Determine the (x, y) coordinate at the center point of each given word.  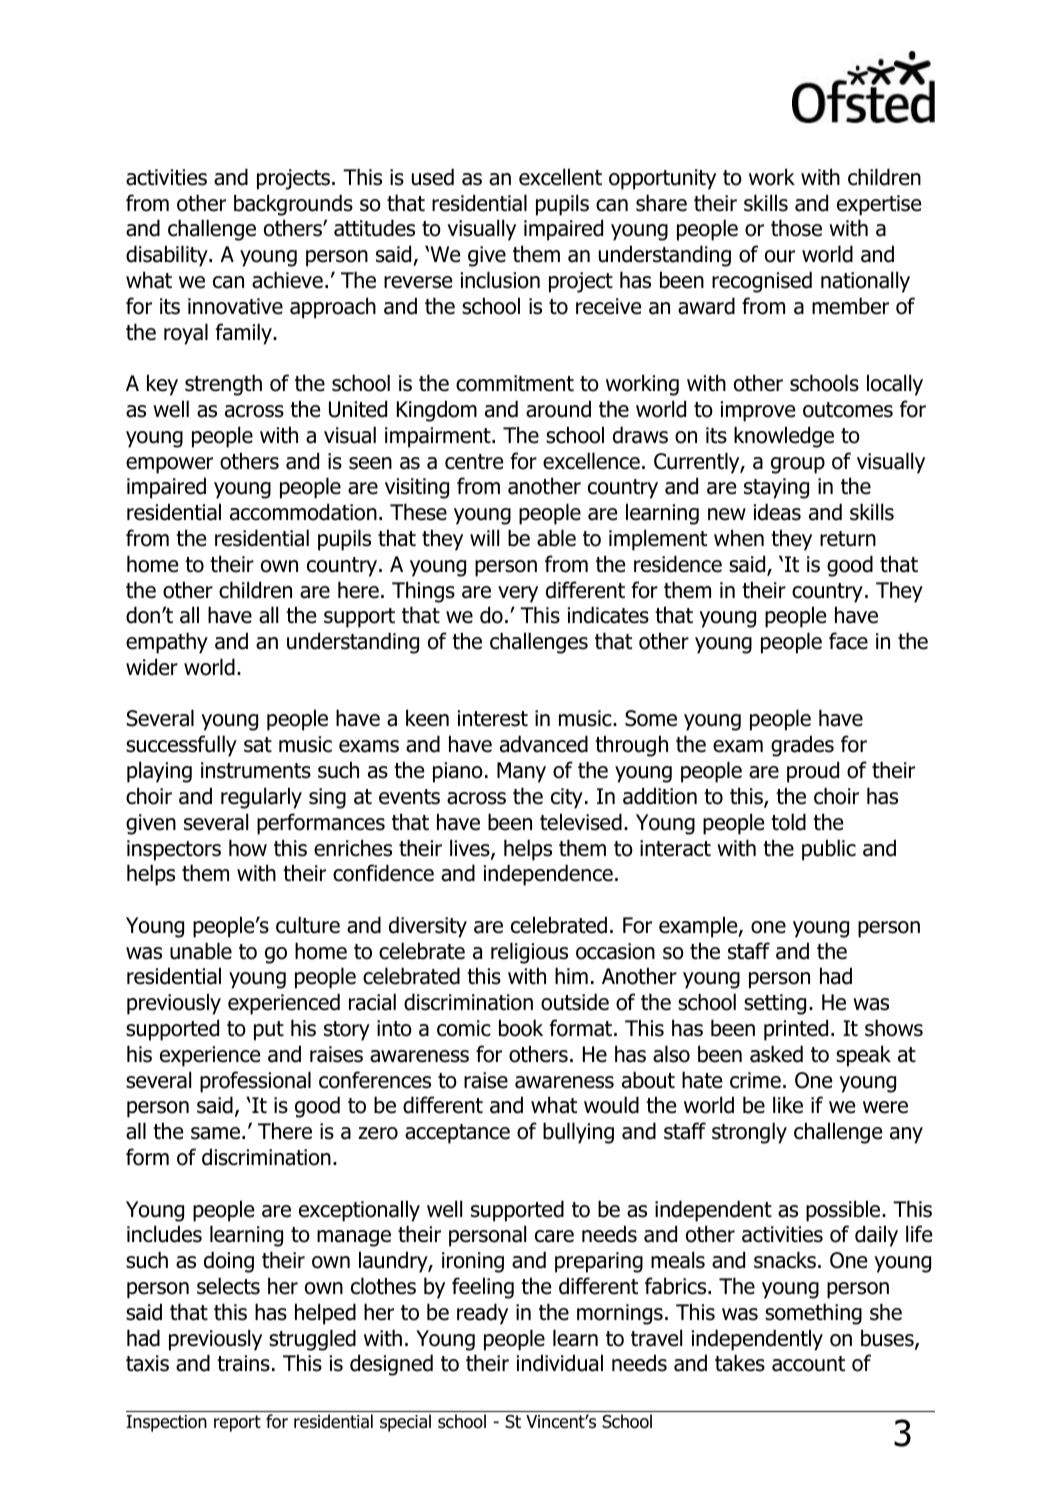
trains (243, 1363)
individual (560, 1363)
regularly (261, 798)
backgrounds (293, 205)
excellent (560, 177)
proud (813, 772)
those (796, 228)
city (567, 798)
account (808, 1364)
